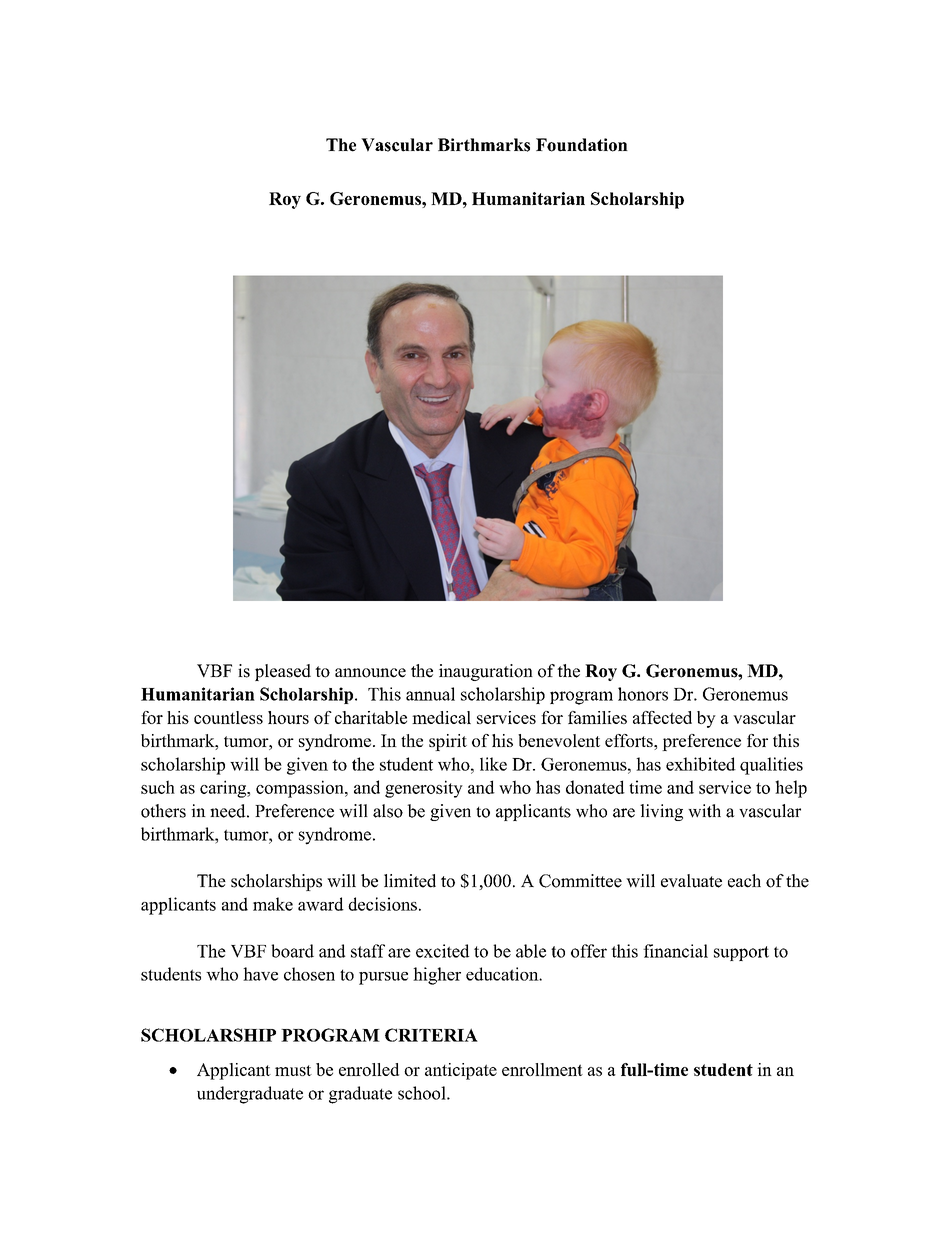 This screenshot has height=1233, width=952. What do you see at coordinates (293, 1070) in the screenshot?
I see `must` at bounding box center [293, 1070].
